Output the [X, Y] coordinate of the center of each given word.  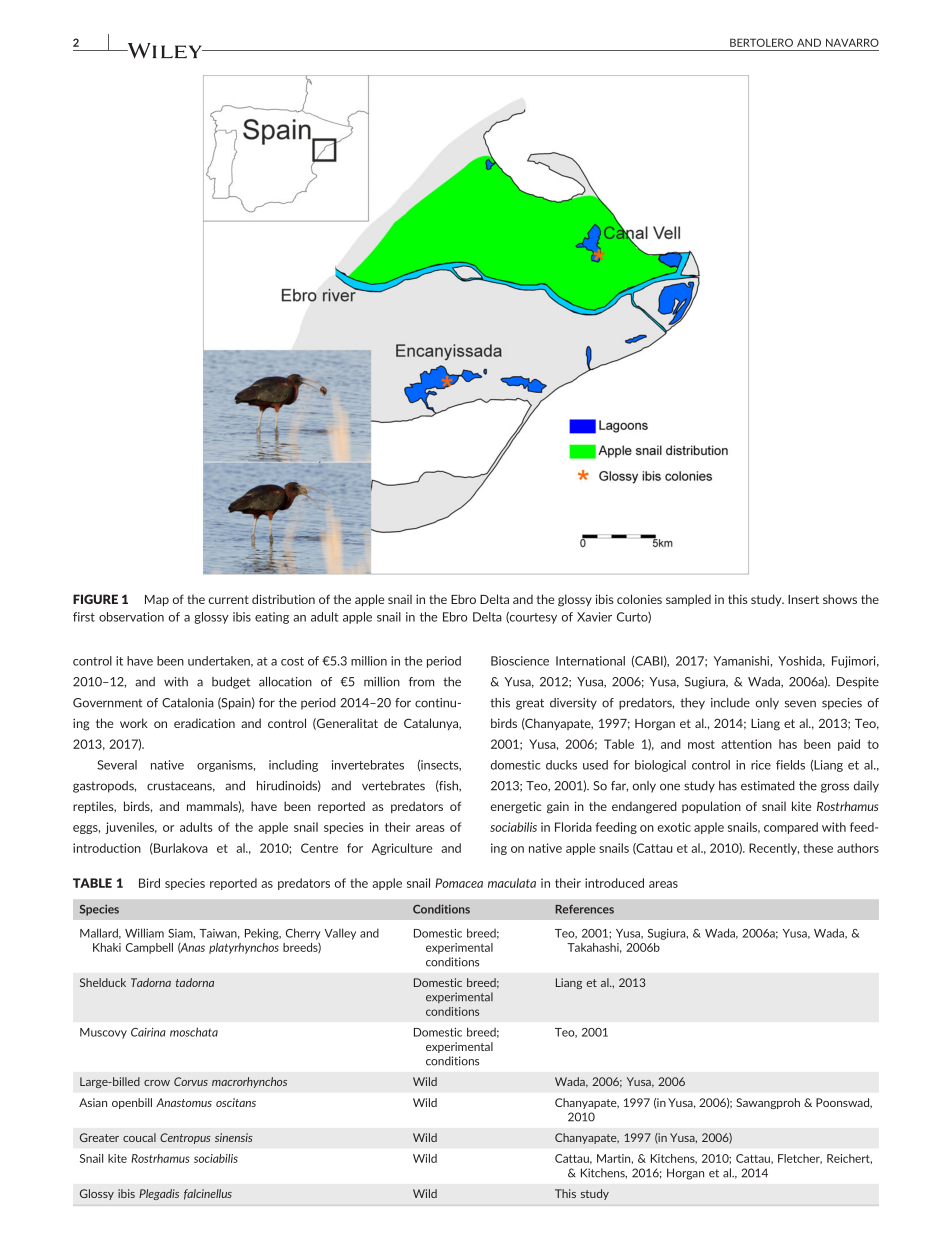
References [584, 909]
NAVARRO [852, 42]
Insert [803, 599]
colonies [639, 599]
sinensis [234, 1137]
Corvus [191, 1081]
